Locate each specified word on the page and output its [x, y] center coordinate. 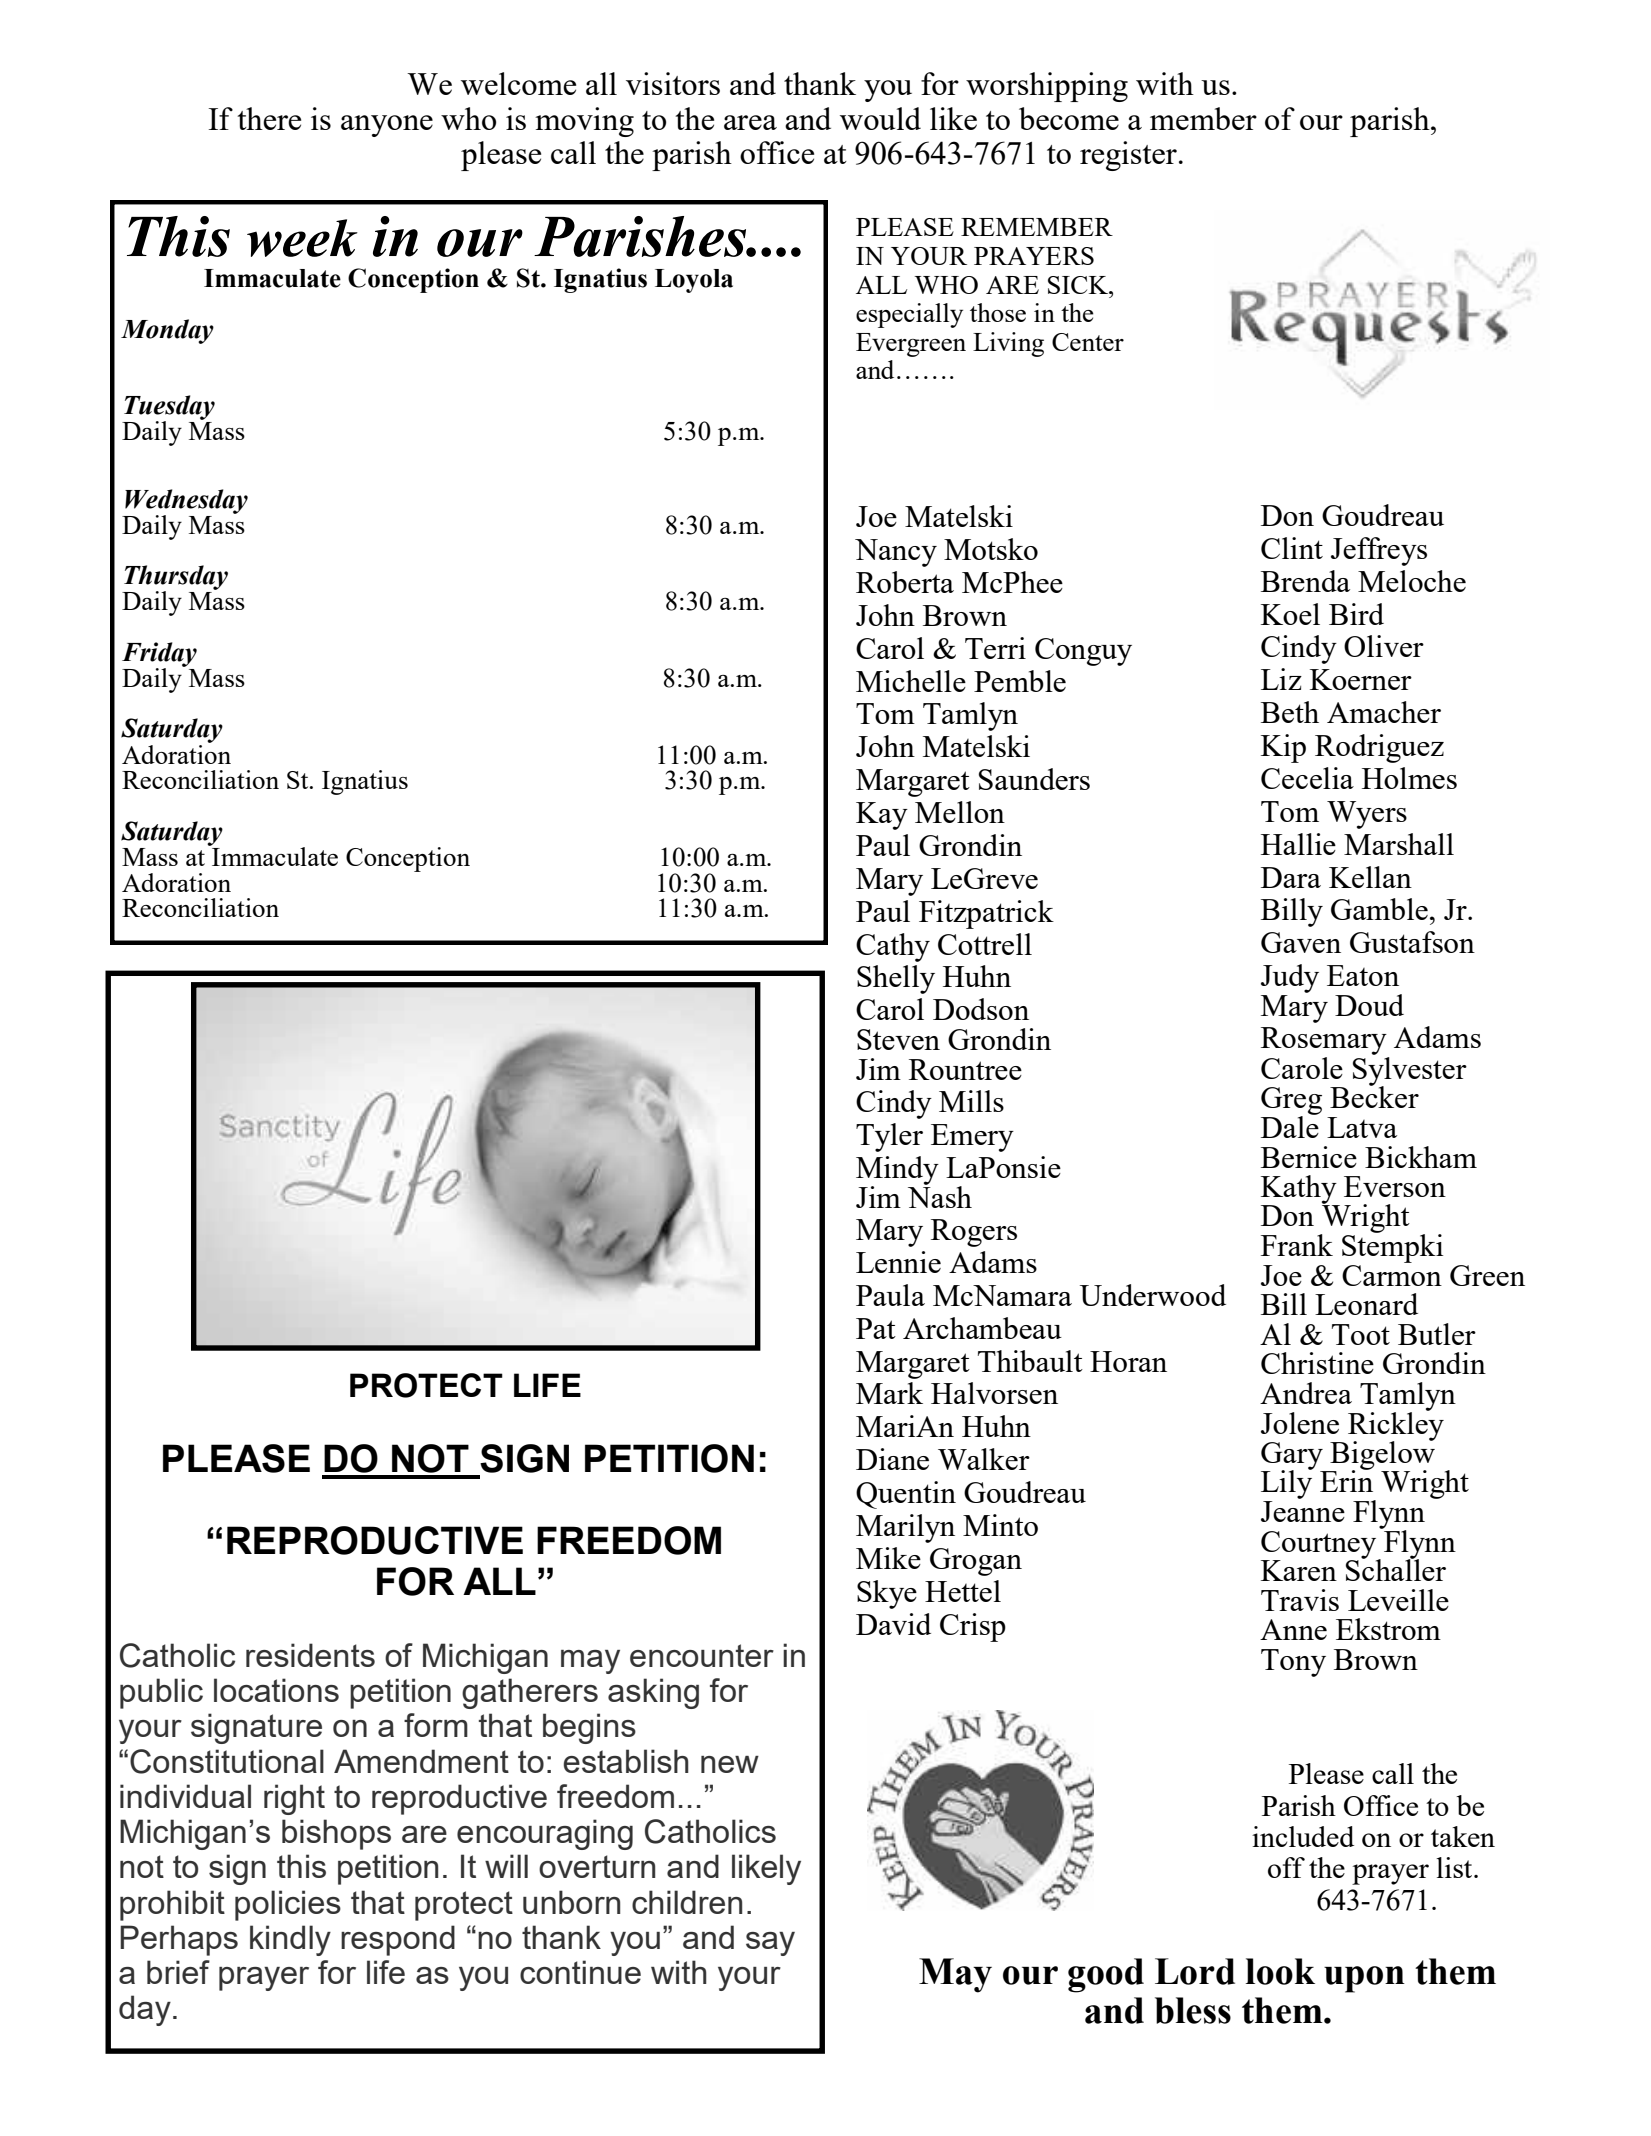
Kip [1283, 748]
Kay [882, 816]
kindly [290, 1940]
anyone [387, 126]
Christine [1317, 1363]
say [770, 1944]
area [750, 122]
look [1280, 1971]
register [1128, 156]
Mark [889, 1393]
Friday [159, 656]
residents [310, 1655]
